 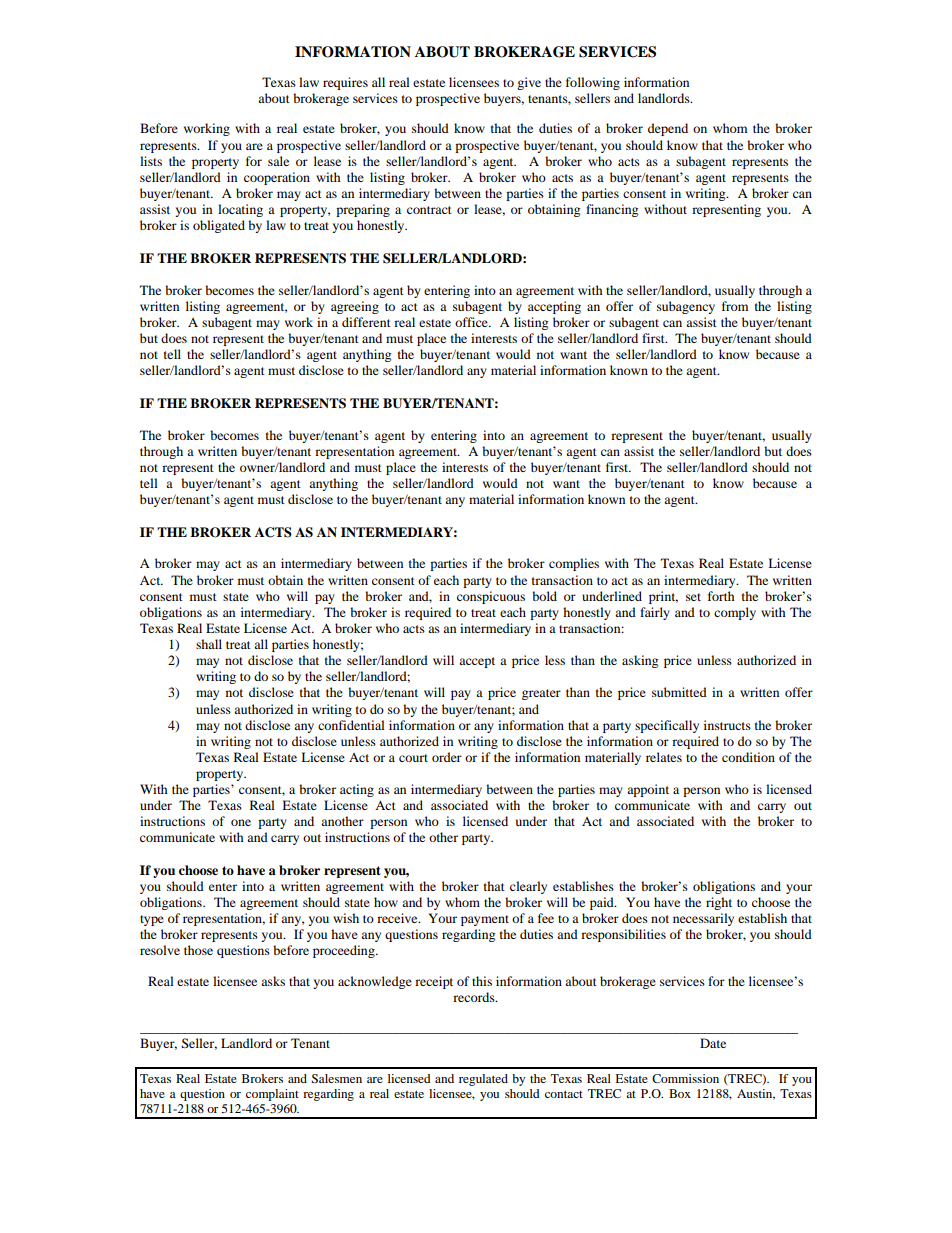 I want to click on give, so click(x=529, y=83).
